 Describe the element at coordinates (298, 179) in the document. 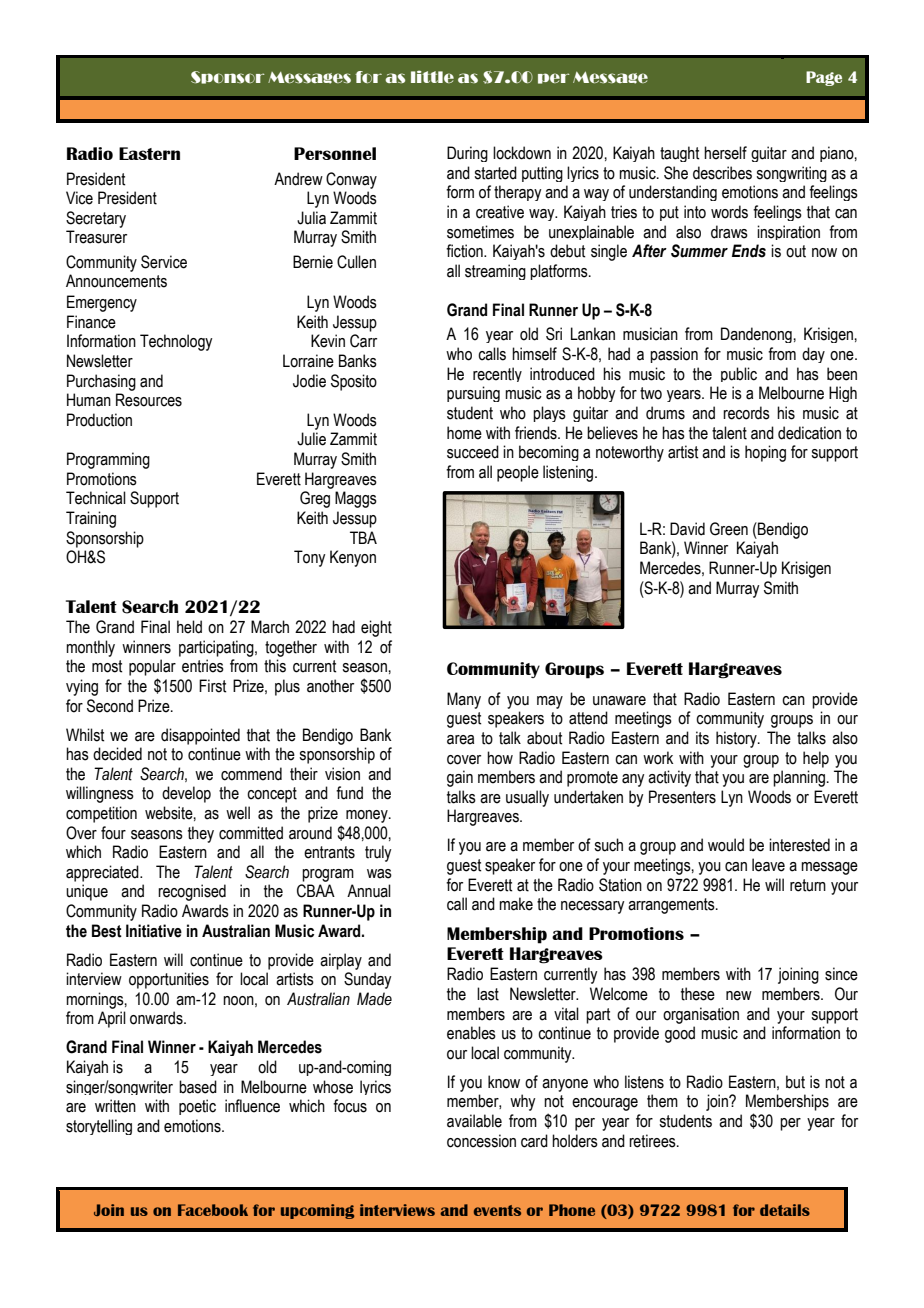

I see `Andrew` at that location.
